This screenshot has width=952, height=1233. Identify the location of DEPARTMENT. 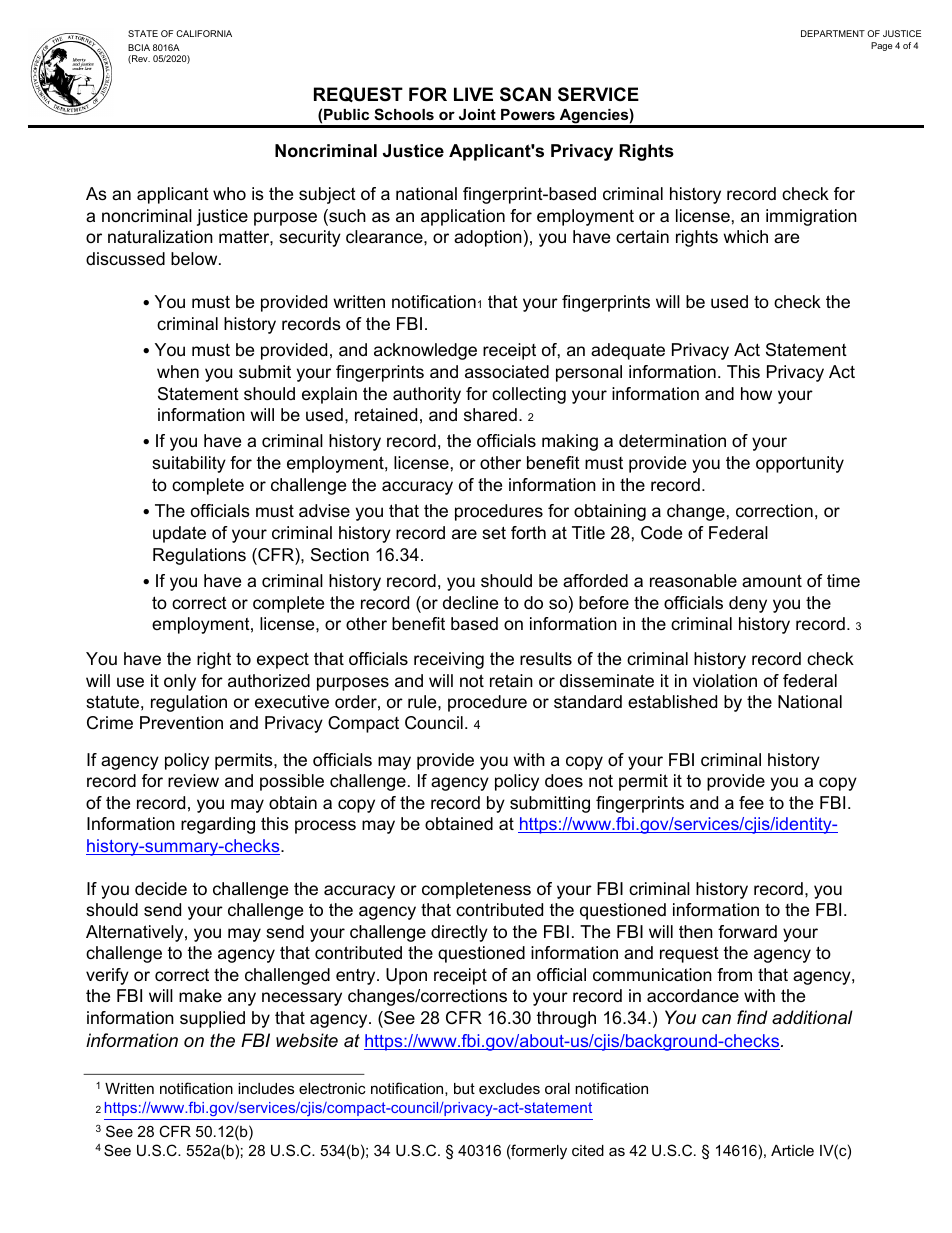
(833, 33).
